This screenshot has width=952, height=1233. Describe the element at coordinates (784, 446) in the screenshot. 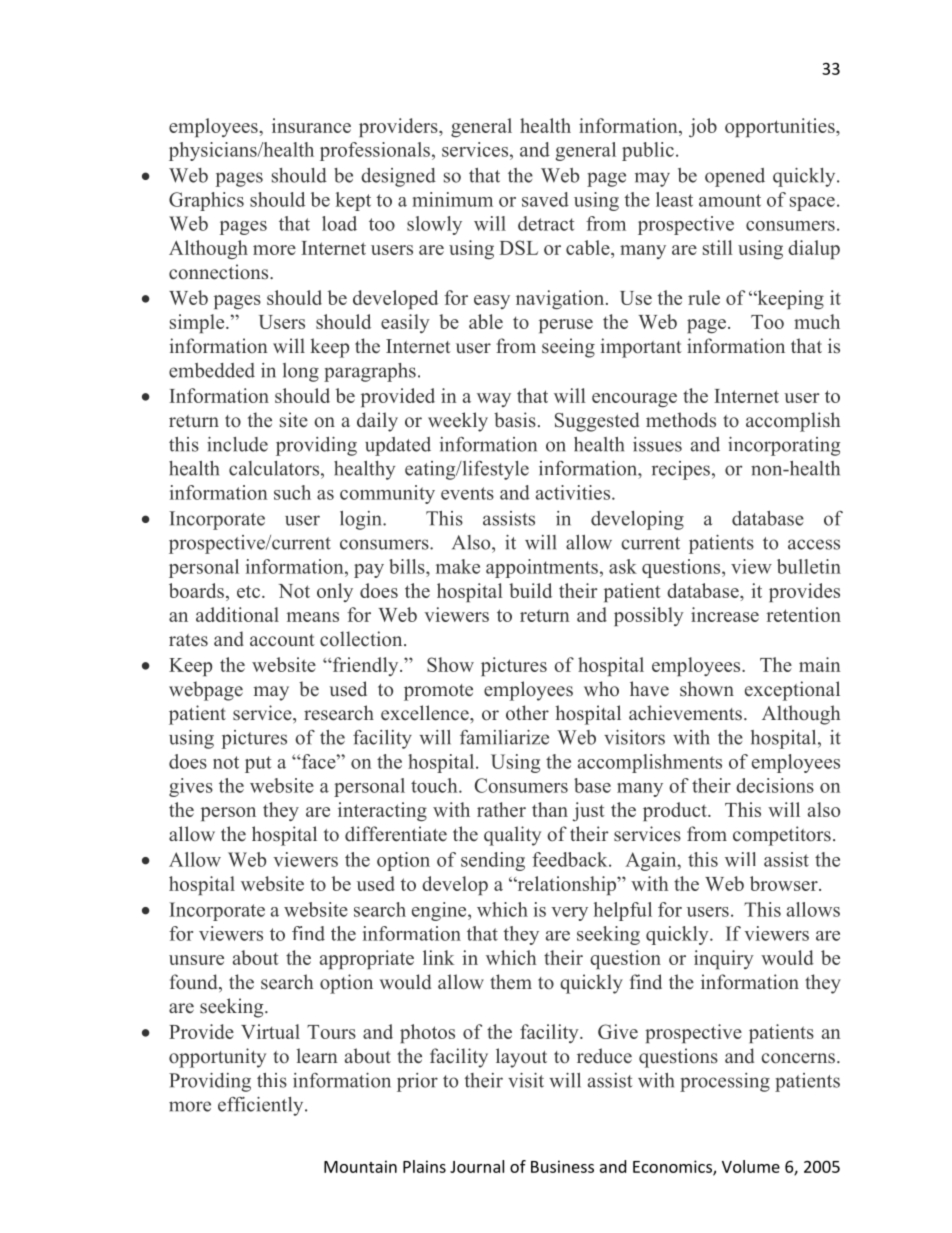

I see `incorporating` at that location.
